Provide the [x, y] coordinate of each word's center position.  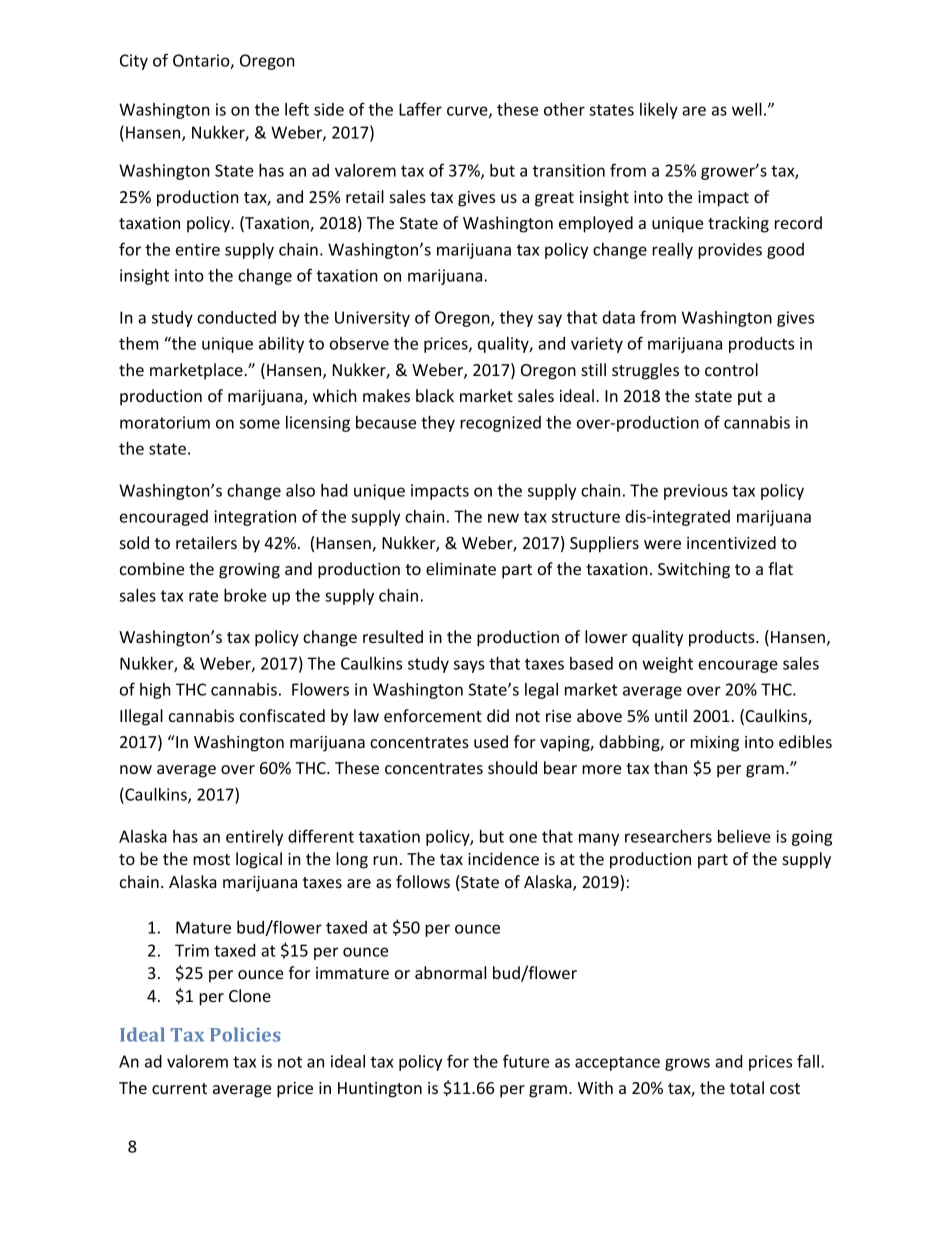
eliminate [461, 568]
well [747, 109]
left [297, 109]
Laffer [420, 109]
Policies [245, 1034]
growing [249, 571]
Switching [694, 570]
